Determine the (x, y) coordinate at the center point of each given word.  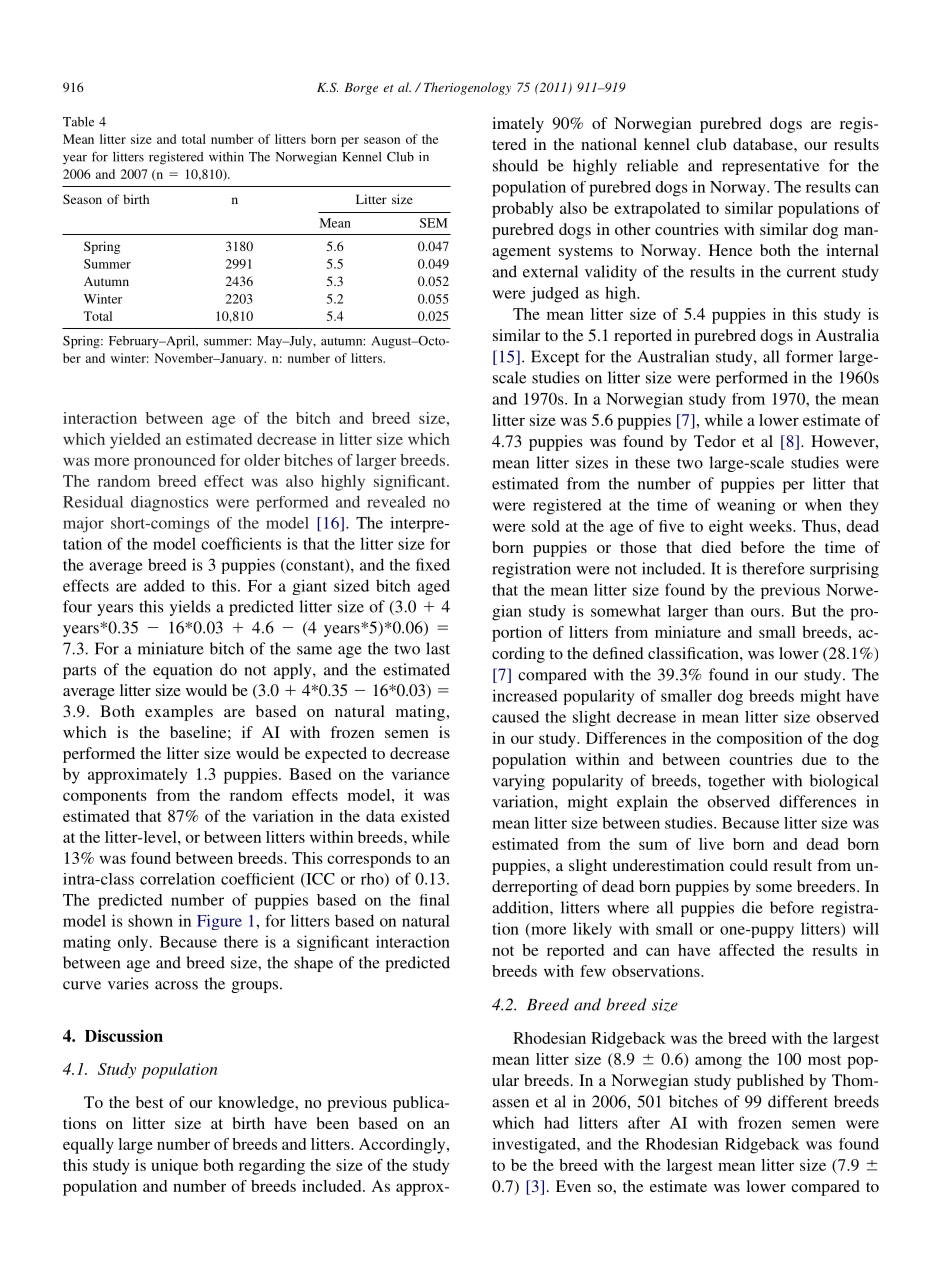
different (798, 1101)
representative (770, 167)
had (556, 1122)
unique (174, 1167)
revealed (396, 502)
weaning (746, 507)
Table (78, 122)
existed (425, 816)
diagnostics (170, 504)
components (105, 798)
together (736, 782)
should (515, 165)
